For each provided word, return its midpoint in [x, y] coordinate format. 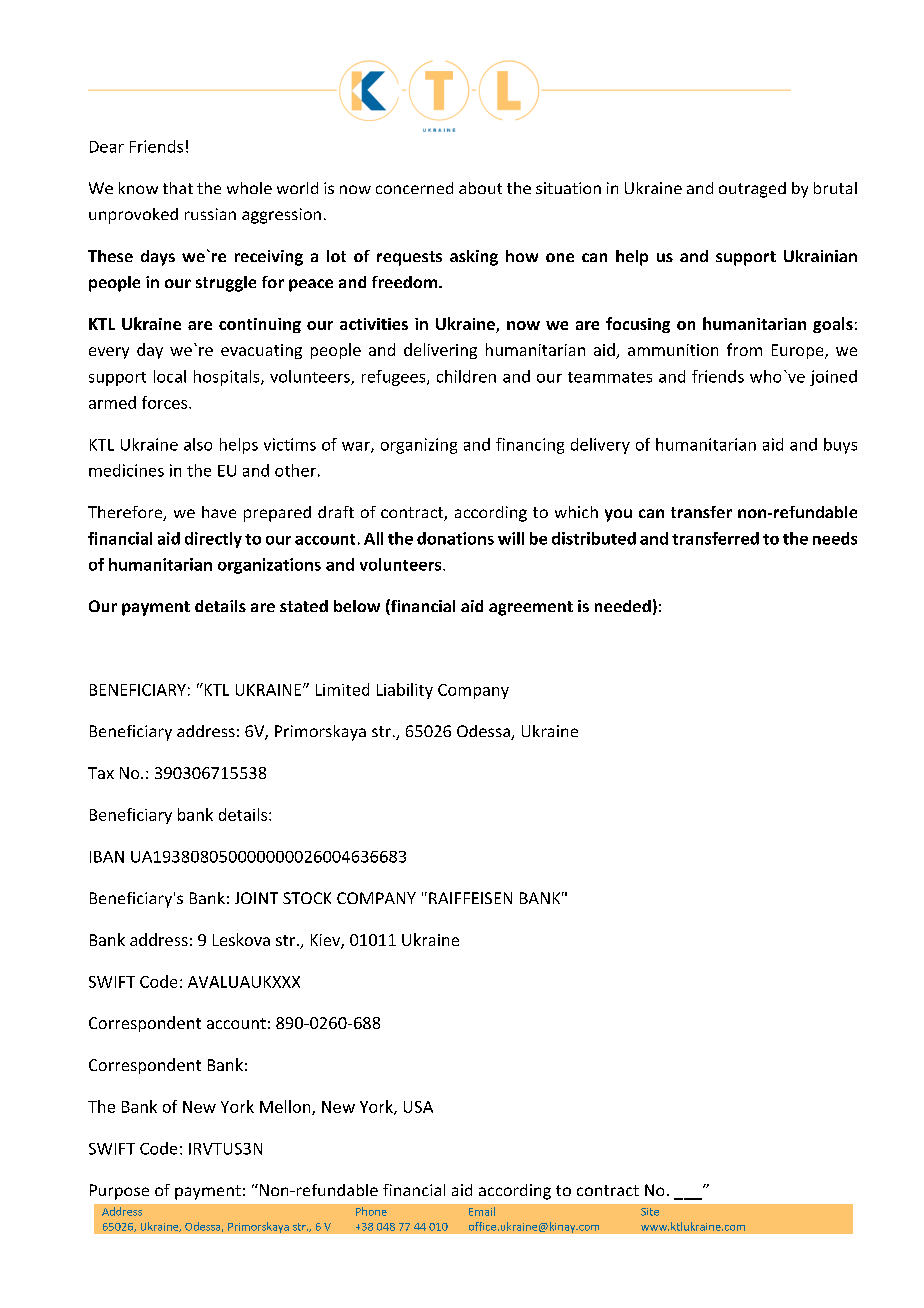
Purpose [119, 1192]
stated [304, 606]
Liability [405, 691]
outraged [752, 190]
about [480, 188]
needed [623, 606]
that [178, 188]
